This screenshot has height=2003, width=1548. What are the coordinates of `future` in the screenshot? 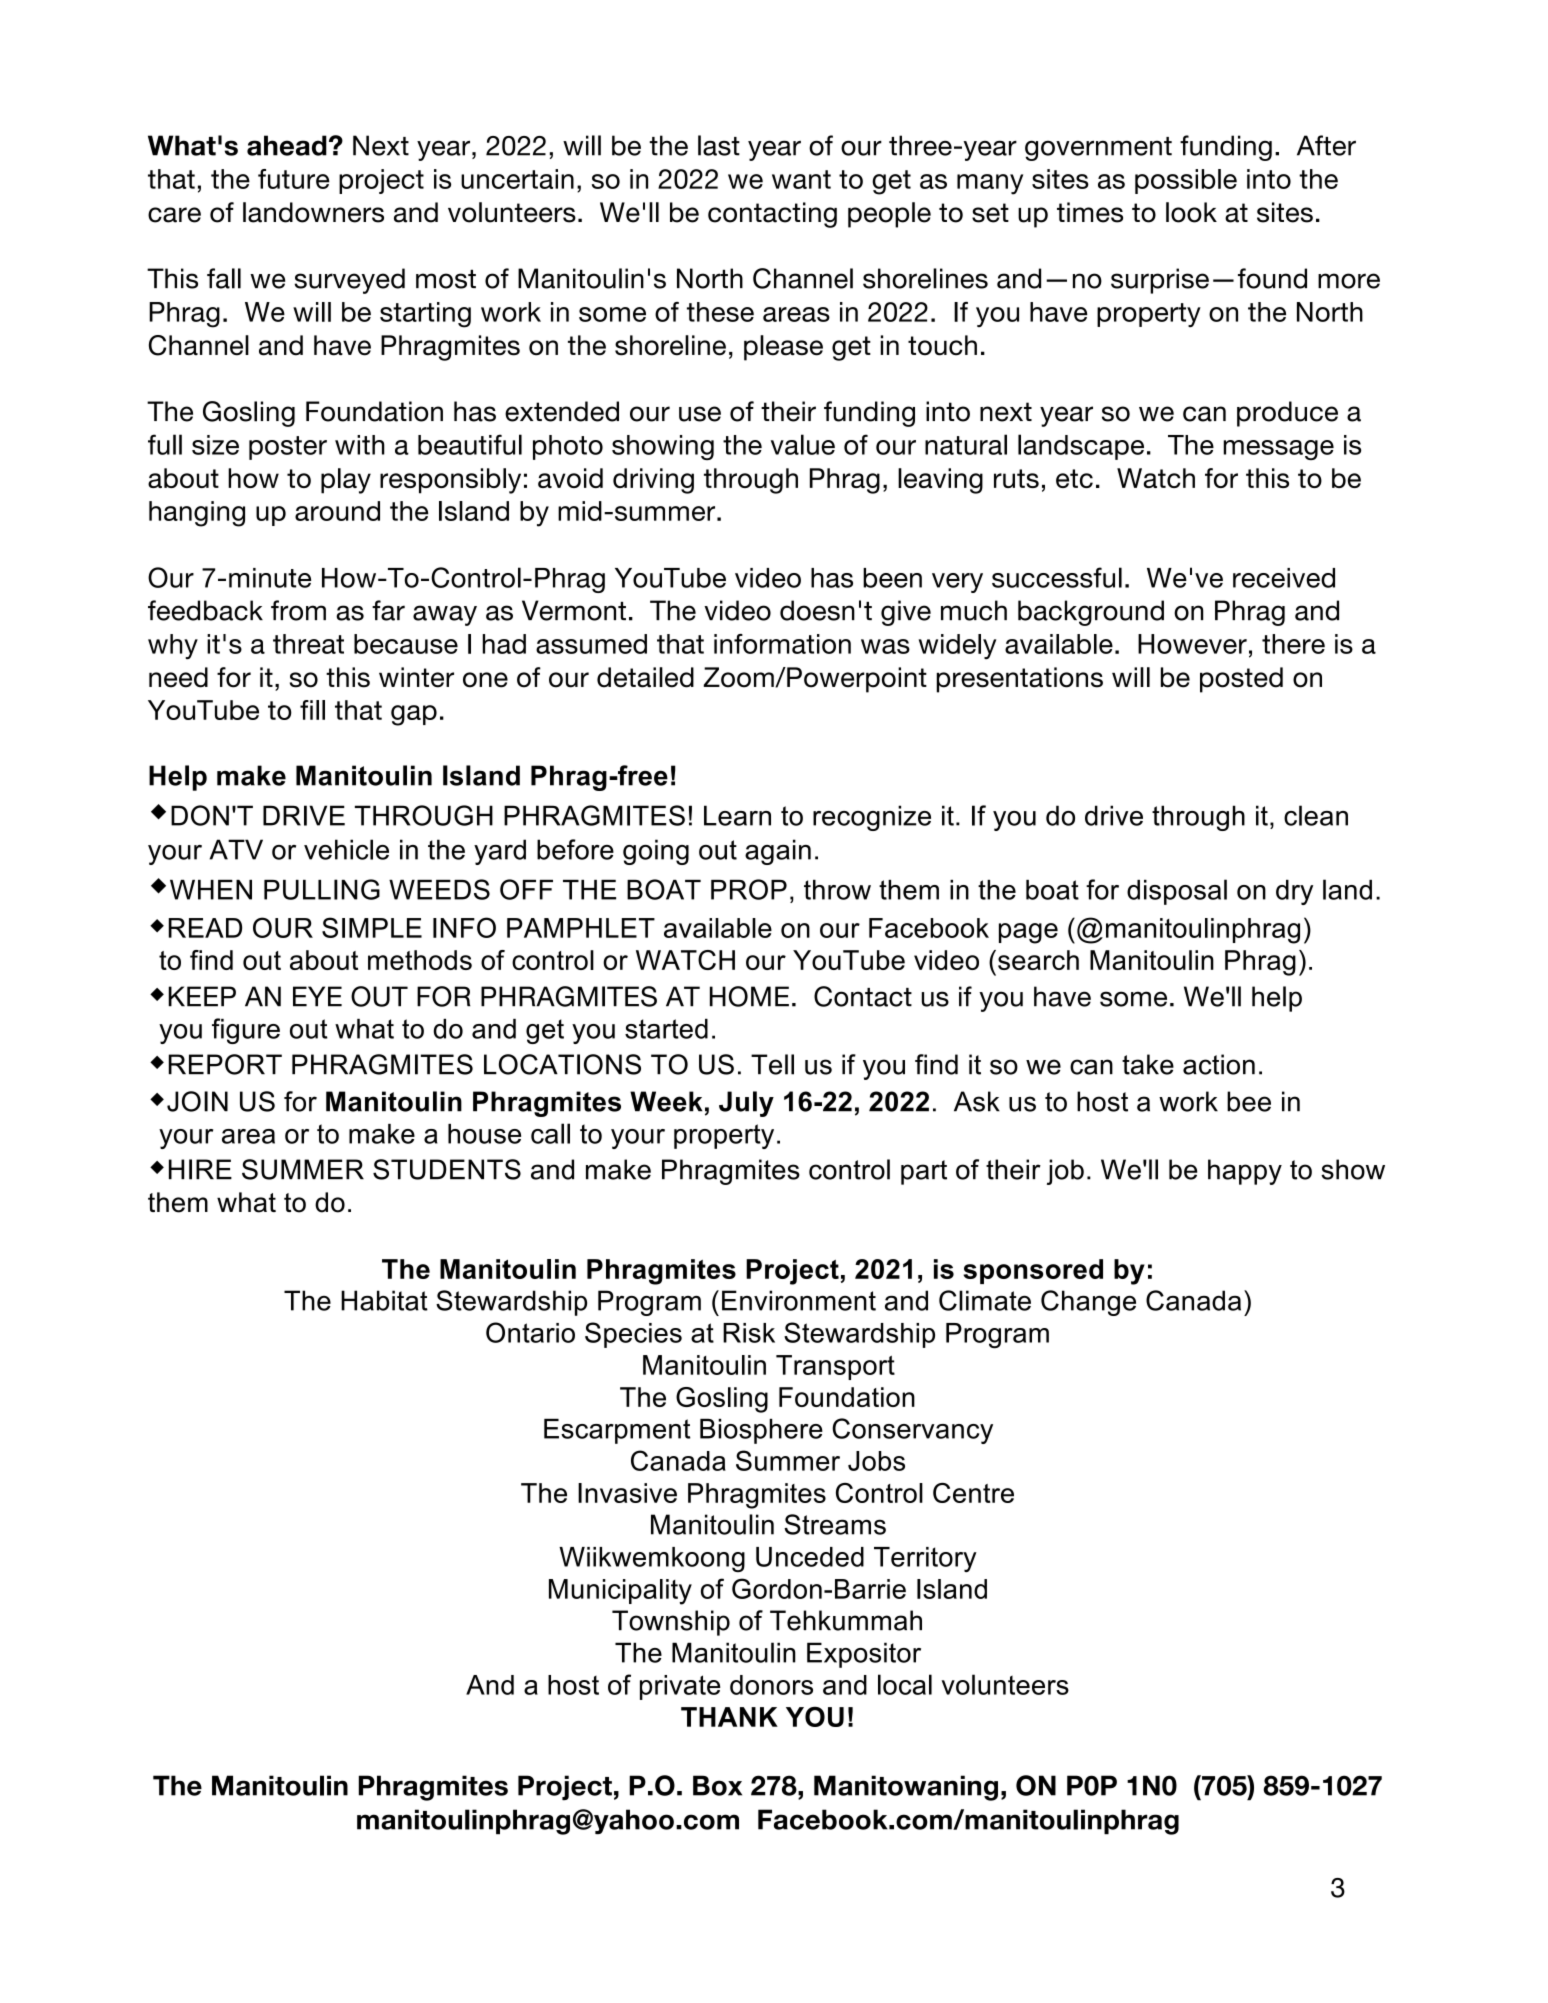 It's located at (294, 179).
